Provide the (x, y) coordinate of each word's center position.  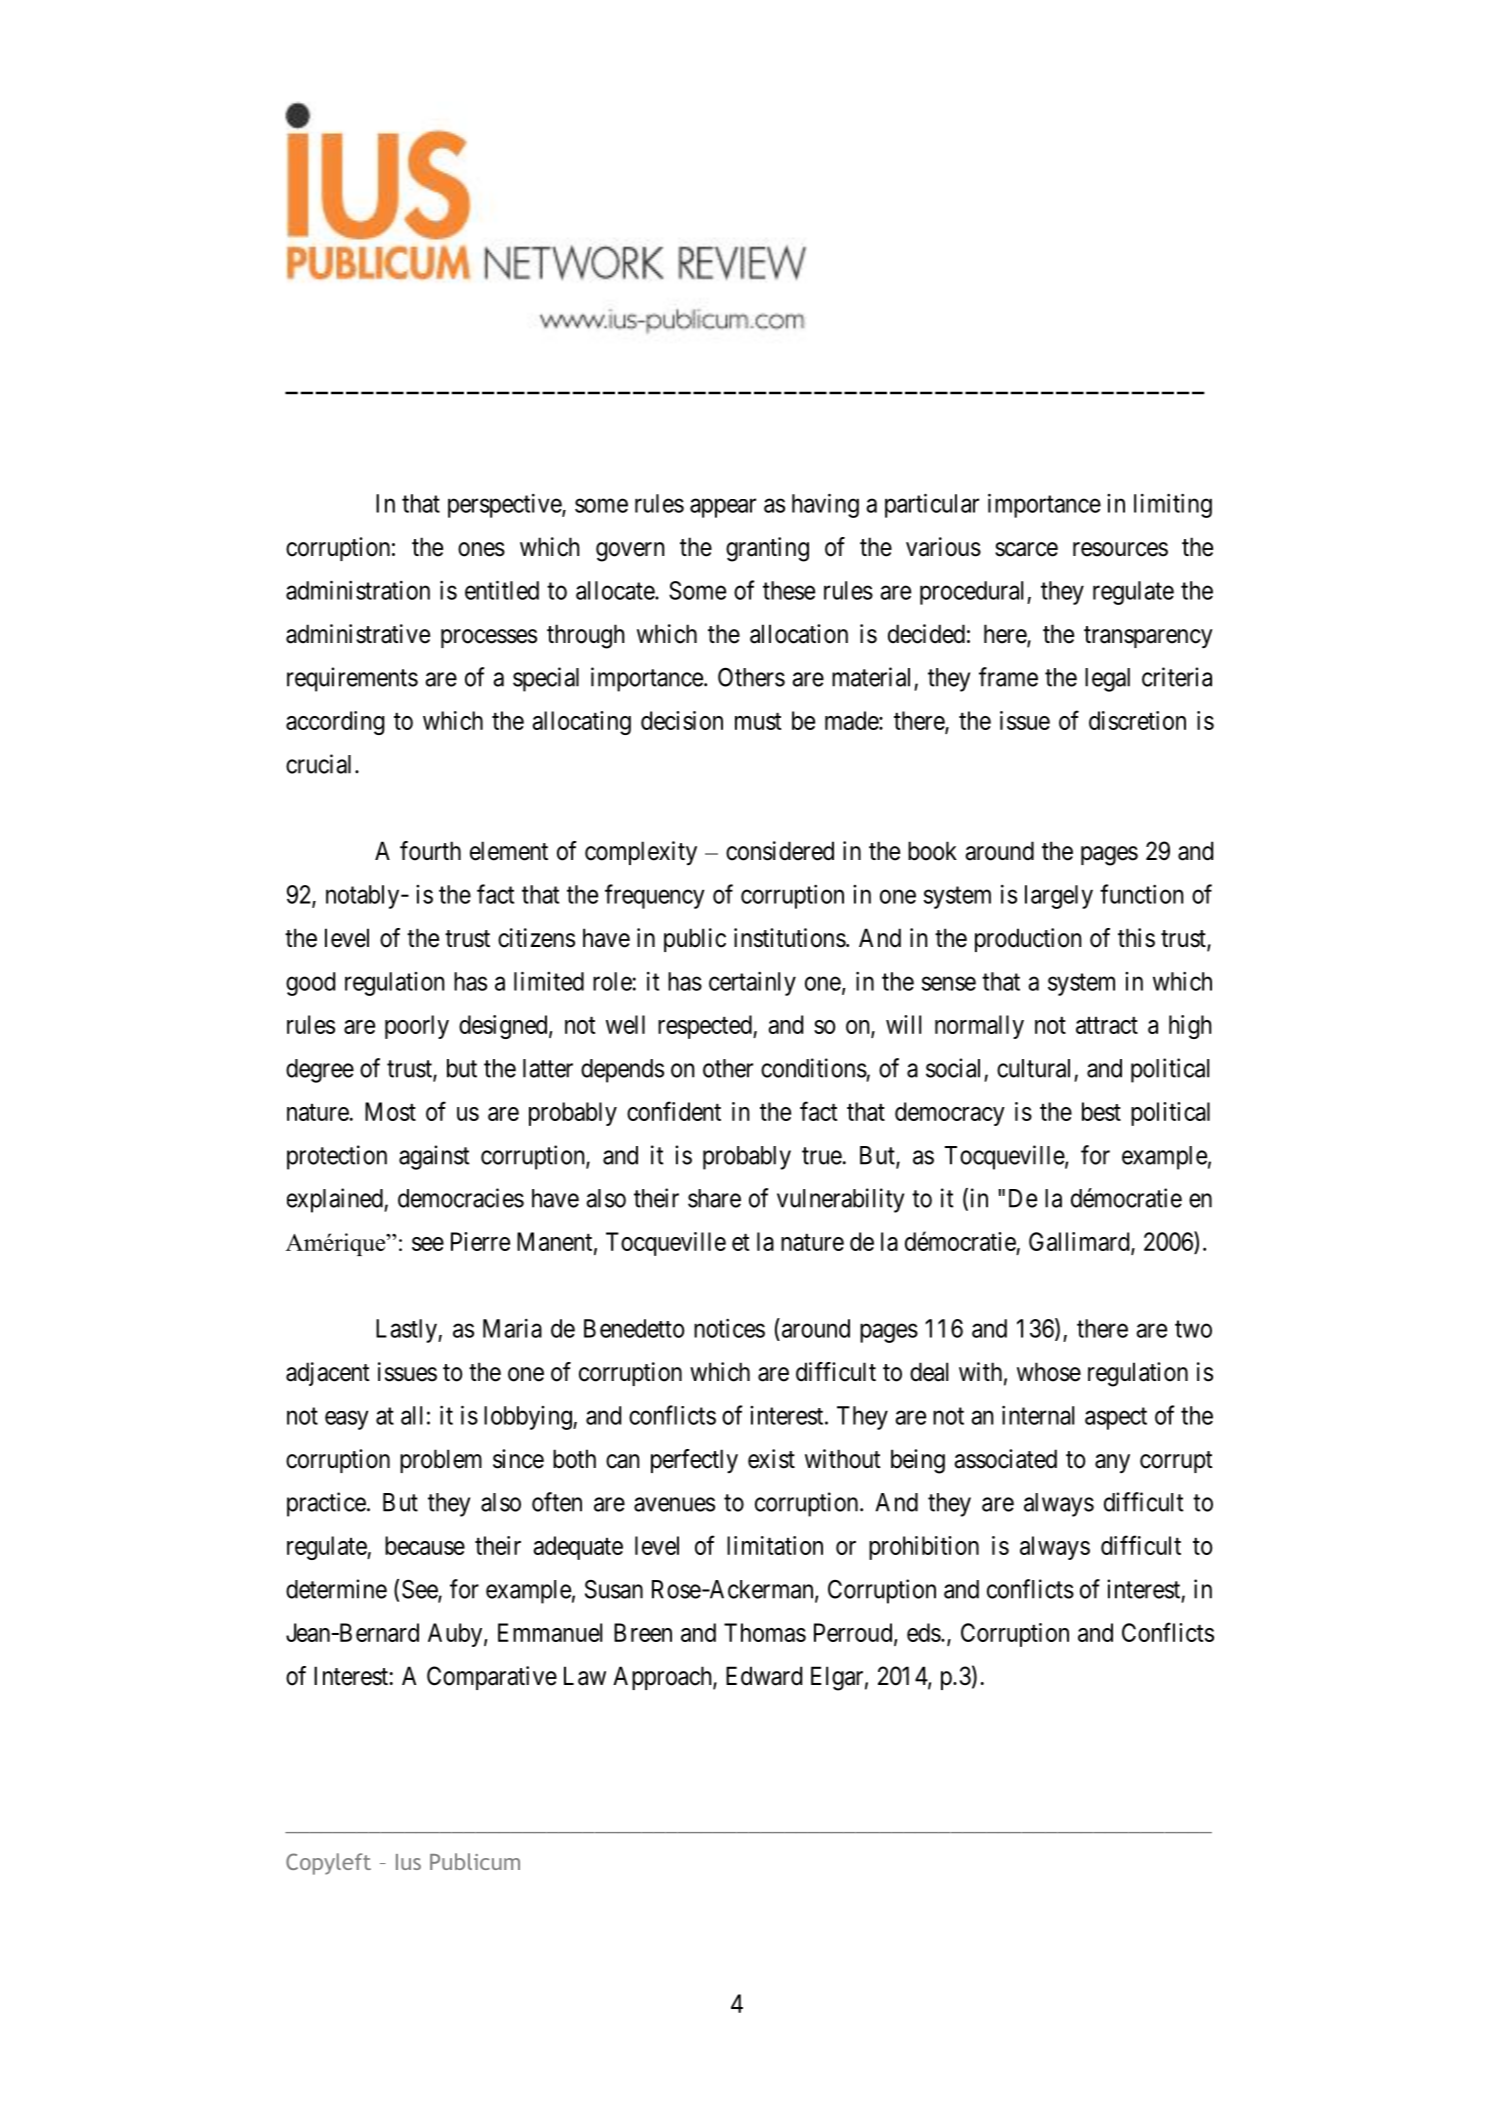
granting (767, 549)
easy (347, 1420)
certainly (752, 983)
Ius (408, 1862)
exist (771, 1459)
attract (1107, 1025)
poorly (417, 1027)
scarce (1026, 549)
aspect (1116, 1419)
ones (481, 549)
